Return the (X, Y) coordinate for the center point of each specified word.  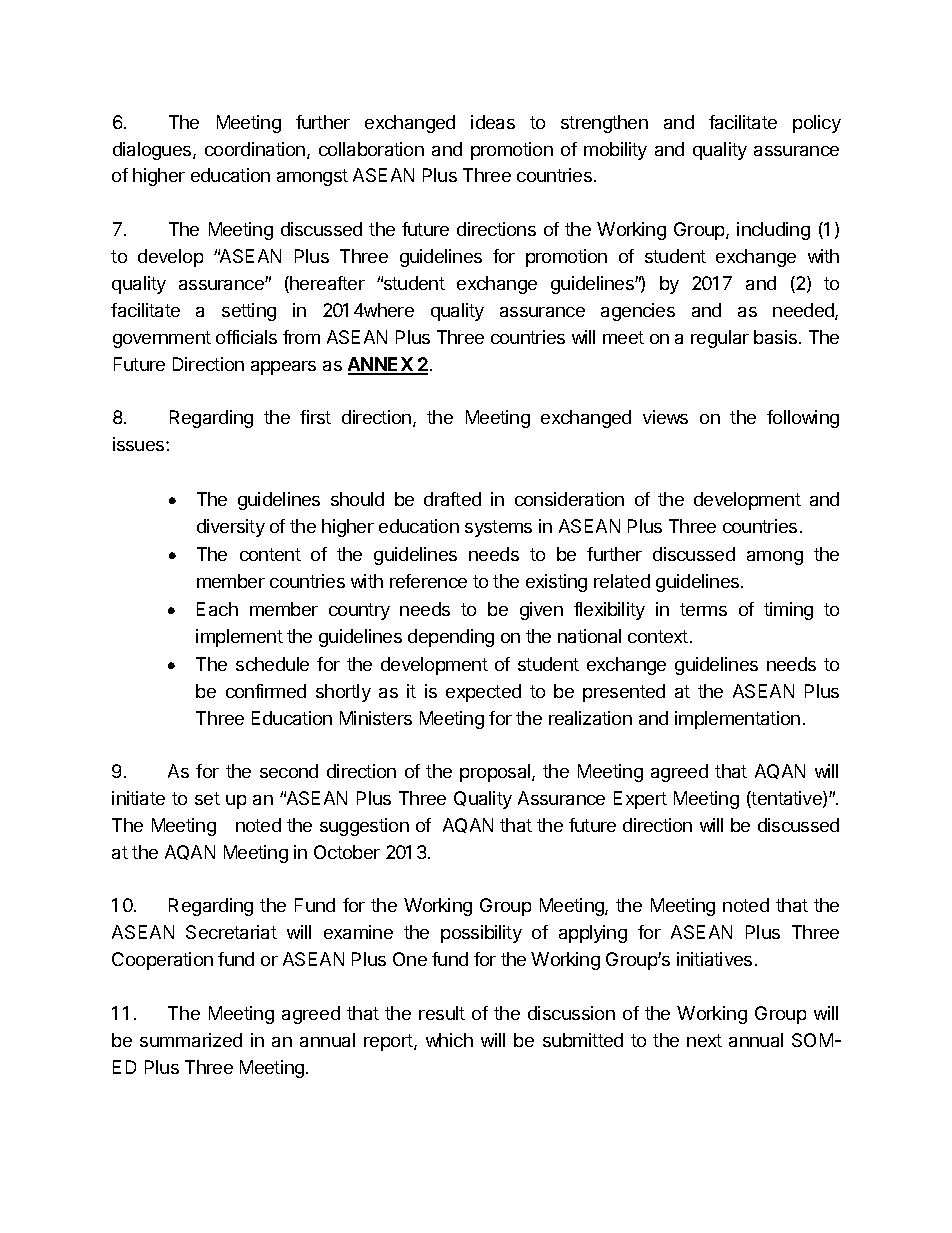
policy (817, 124)
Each (217, 609)
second (289, 771)
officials (246, 337)
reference (428, 581)
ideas (493, 122)
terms (703, 609)
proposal (496, 773)
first (315, 417)
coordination (255, 149)
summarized (191, 1040)
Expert (640, 800)
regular (720, 339)
